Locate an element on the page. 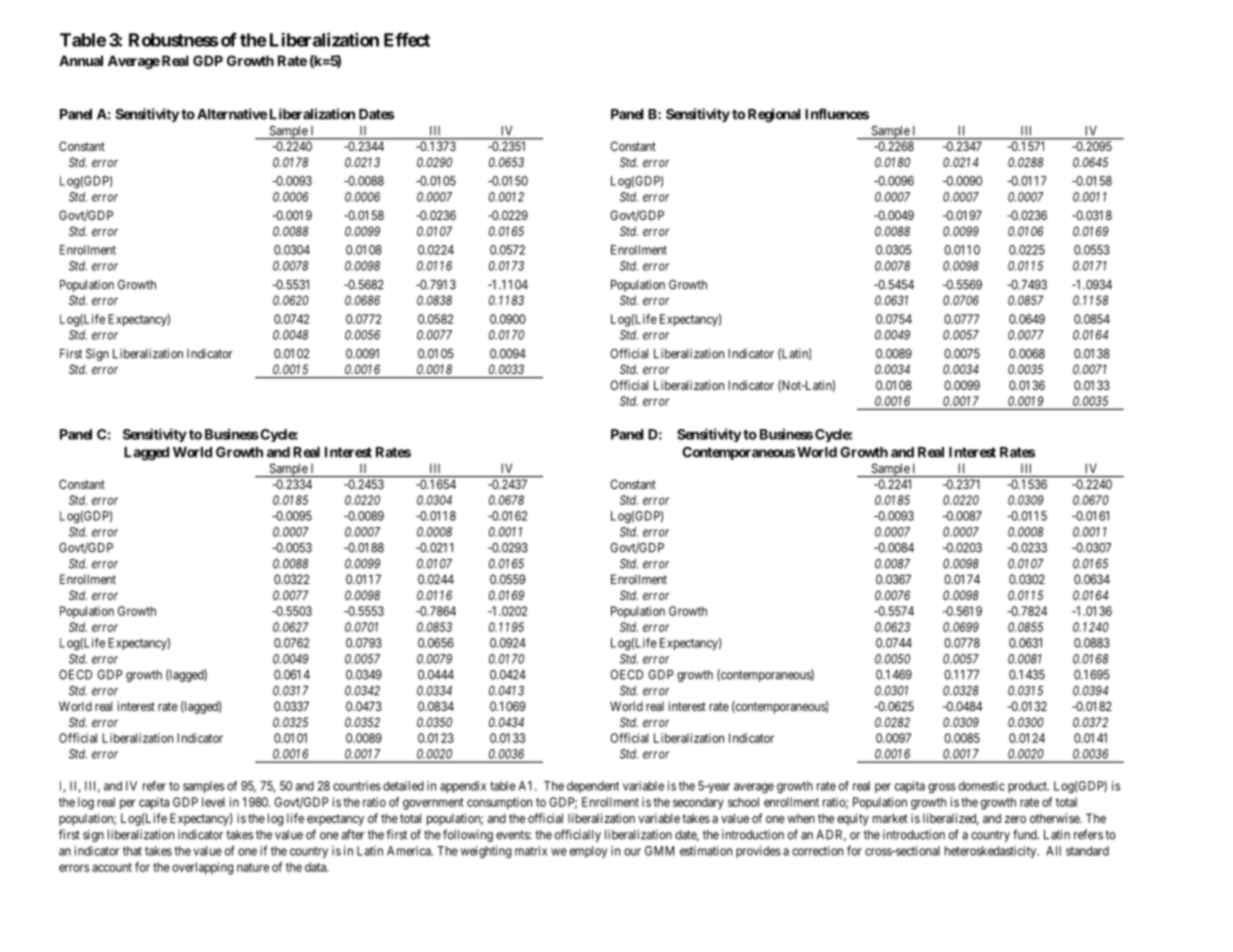  Effect is located at coordinates (407, 39).
